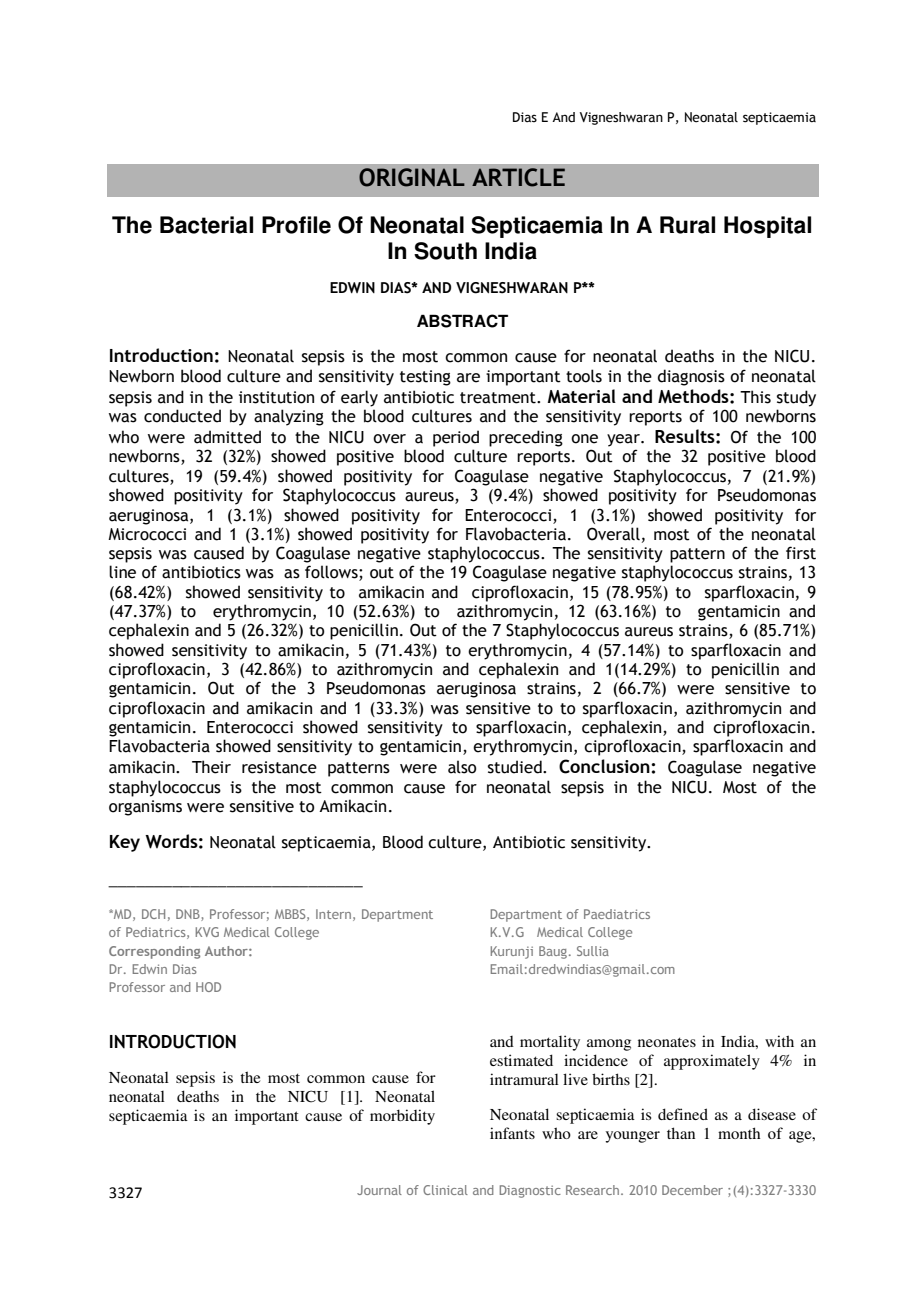 This screenshot has height=1308, width=924. What do you see at coordinates (617, 914) in the screenshot?
I see `Paediatrics` at bounding box center [617, 914].
